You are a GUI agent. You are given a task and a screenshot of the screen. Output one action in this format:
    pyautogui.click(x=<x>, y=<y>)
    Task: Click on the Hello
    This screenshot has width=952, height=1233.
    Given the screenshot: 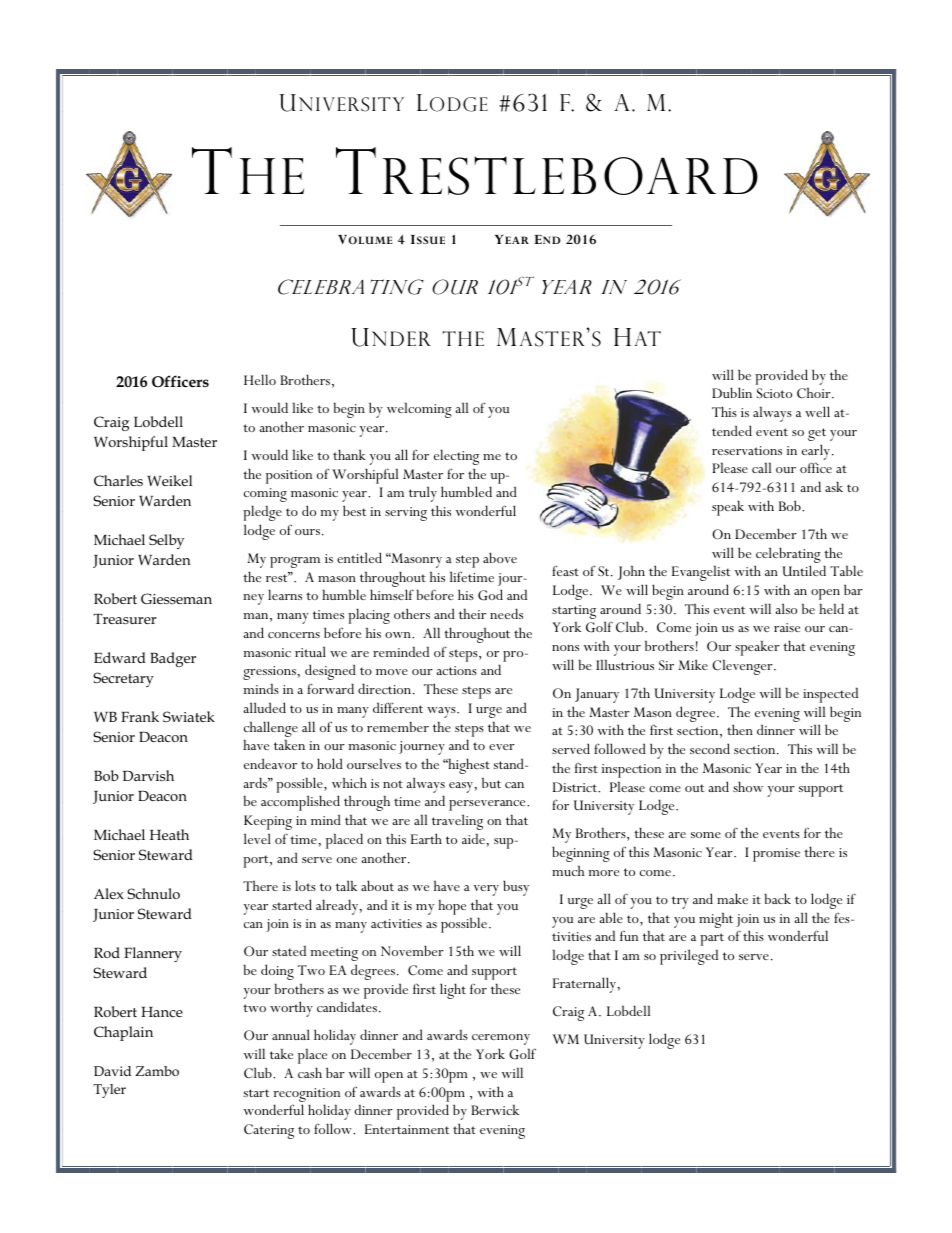 What is the action you would take?
    pyautogui.click(x=260, y=379)
